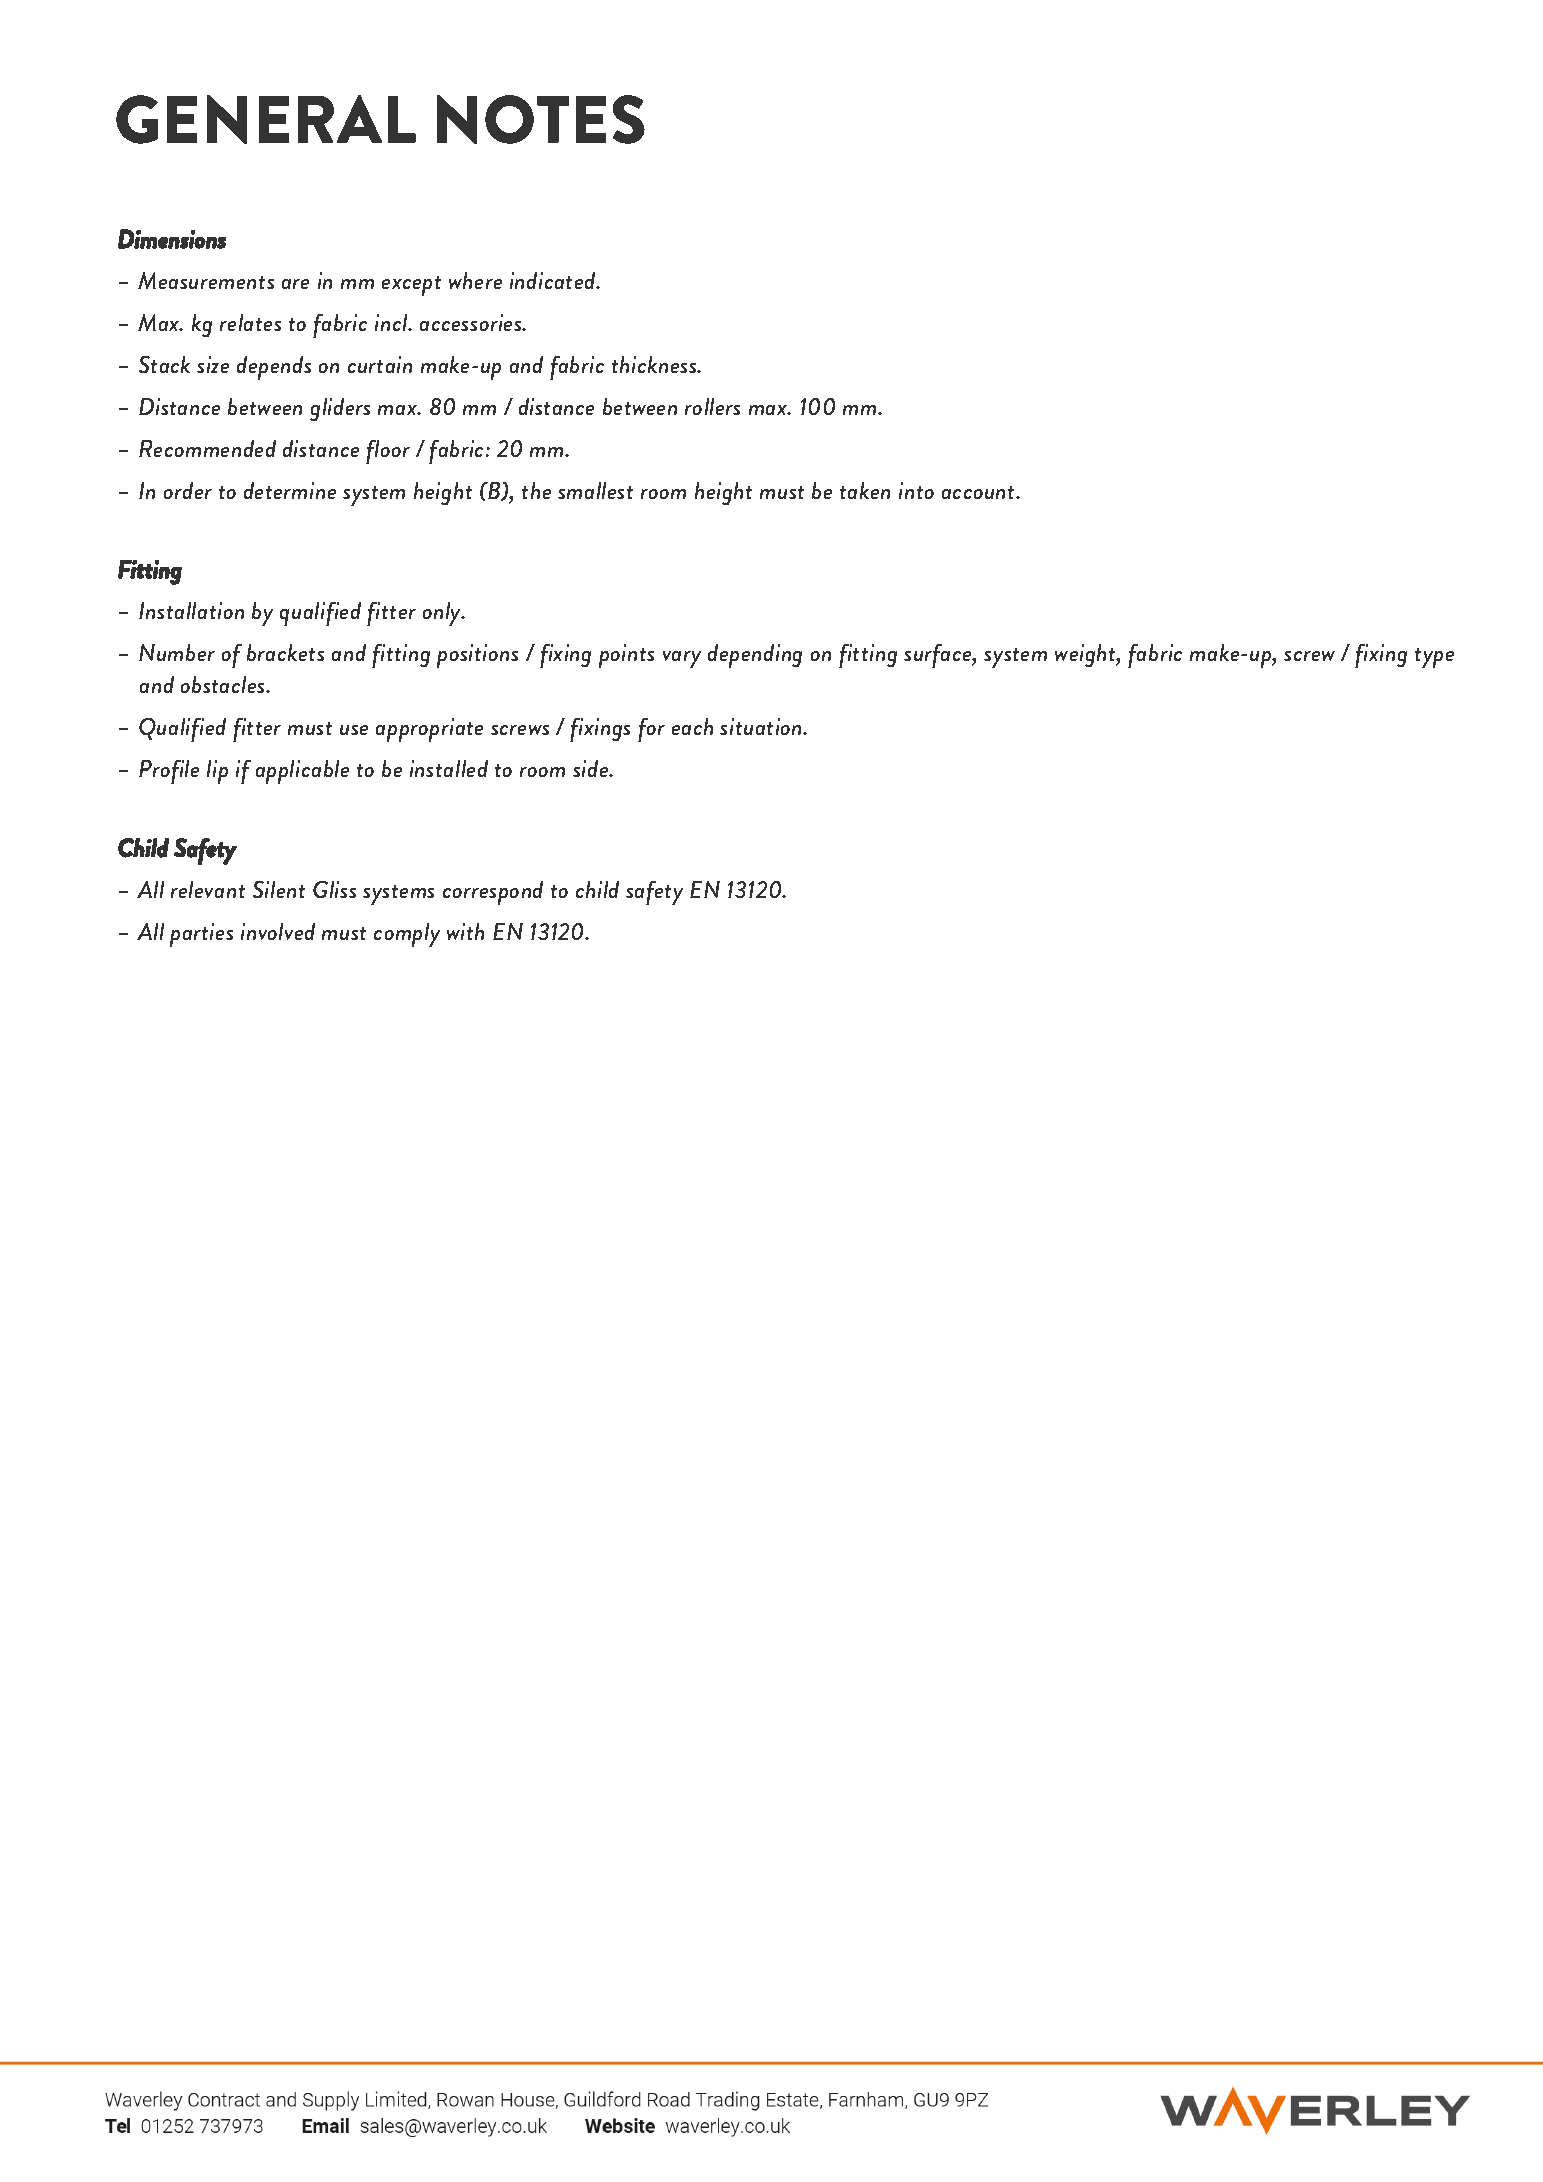 The image size is (1543, 2182). Describe the element at coordinates (224, 684) in the image. I see `obstacles` at that location.
